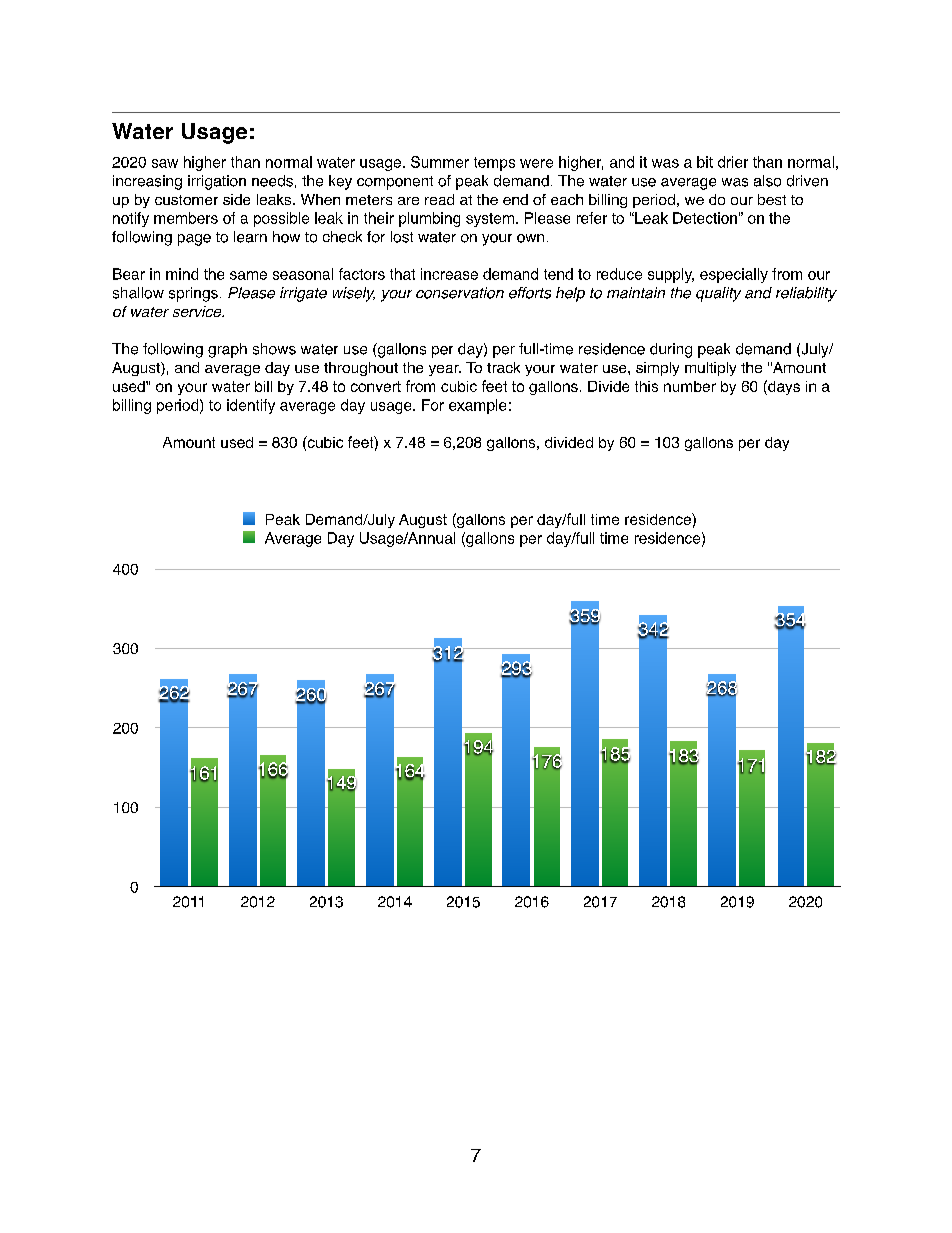  Describe the element at coordinates (734, 275) in the screenshot. I see `especially` at that location.
